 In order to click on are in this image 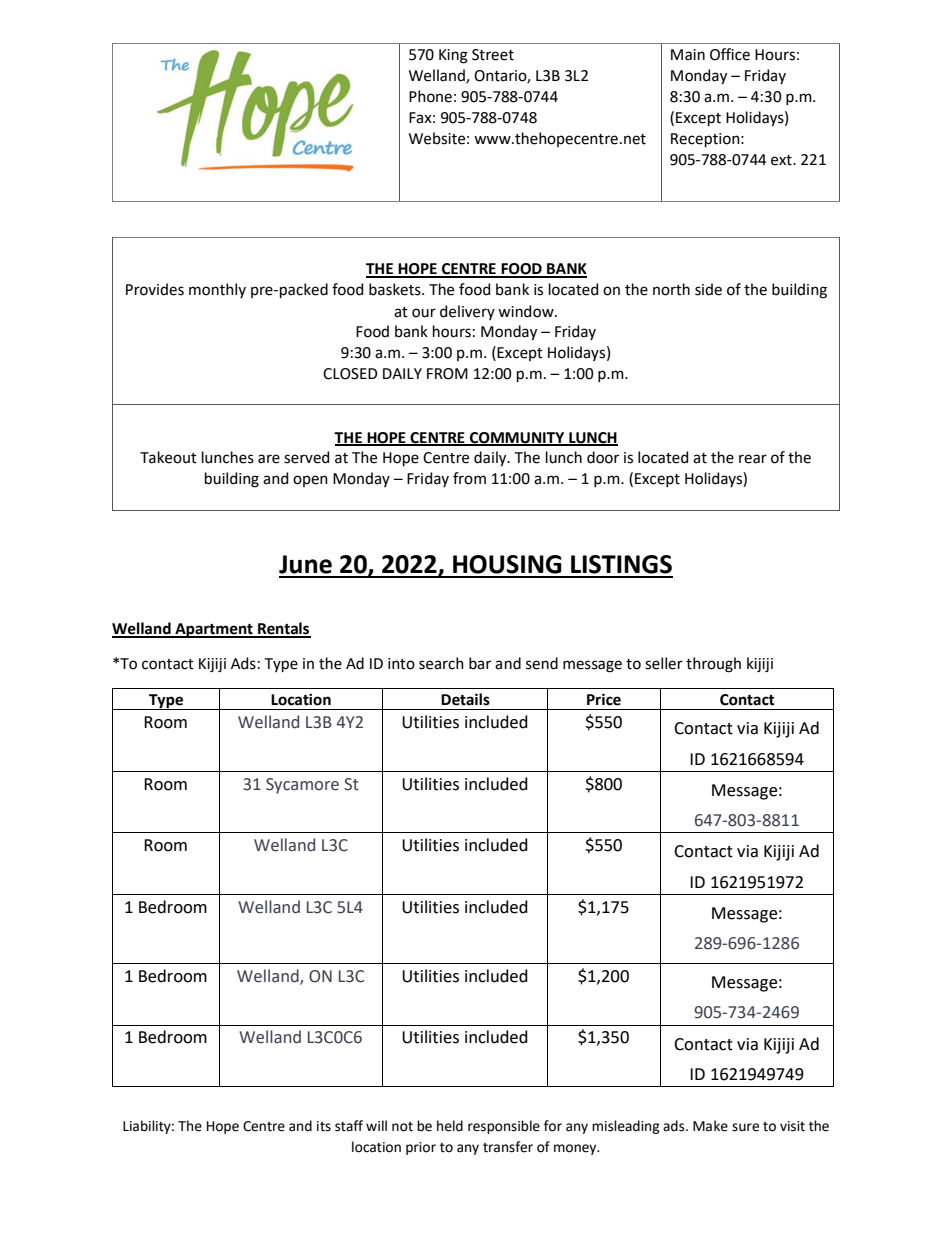, I will do `click(269, 459)`.
